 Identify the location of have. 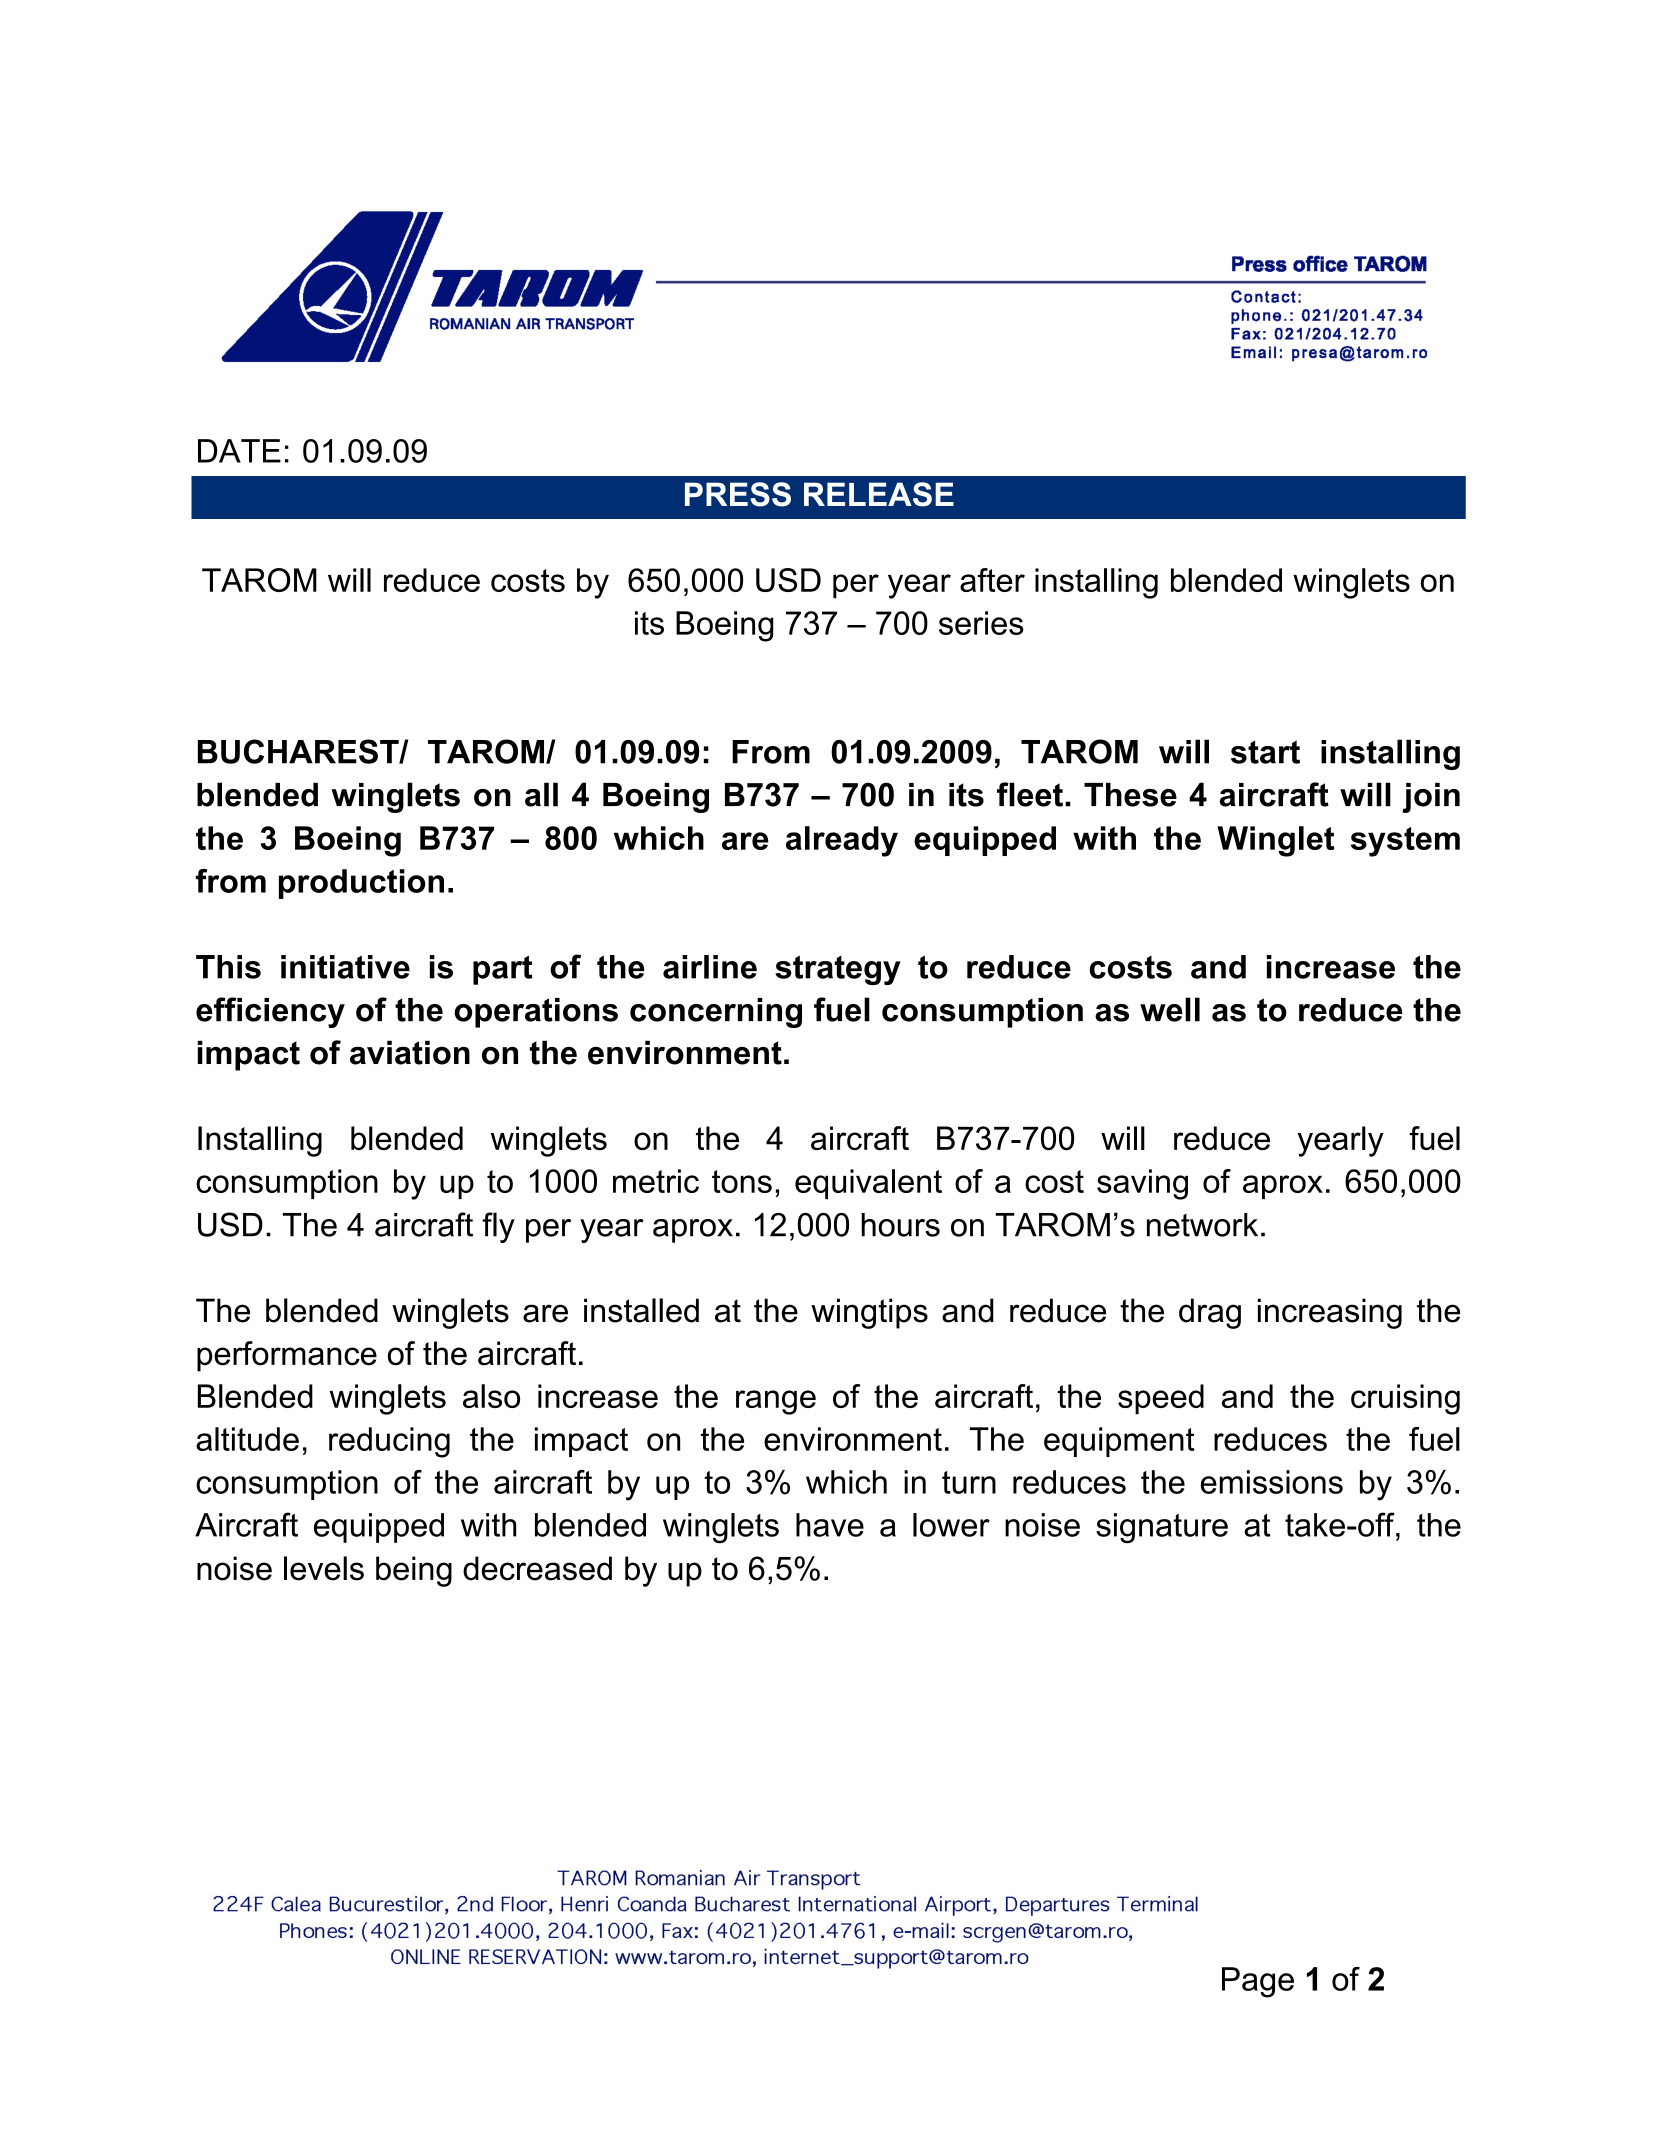
(830, 1525).
